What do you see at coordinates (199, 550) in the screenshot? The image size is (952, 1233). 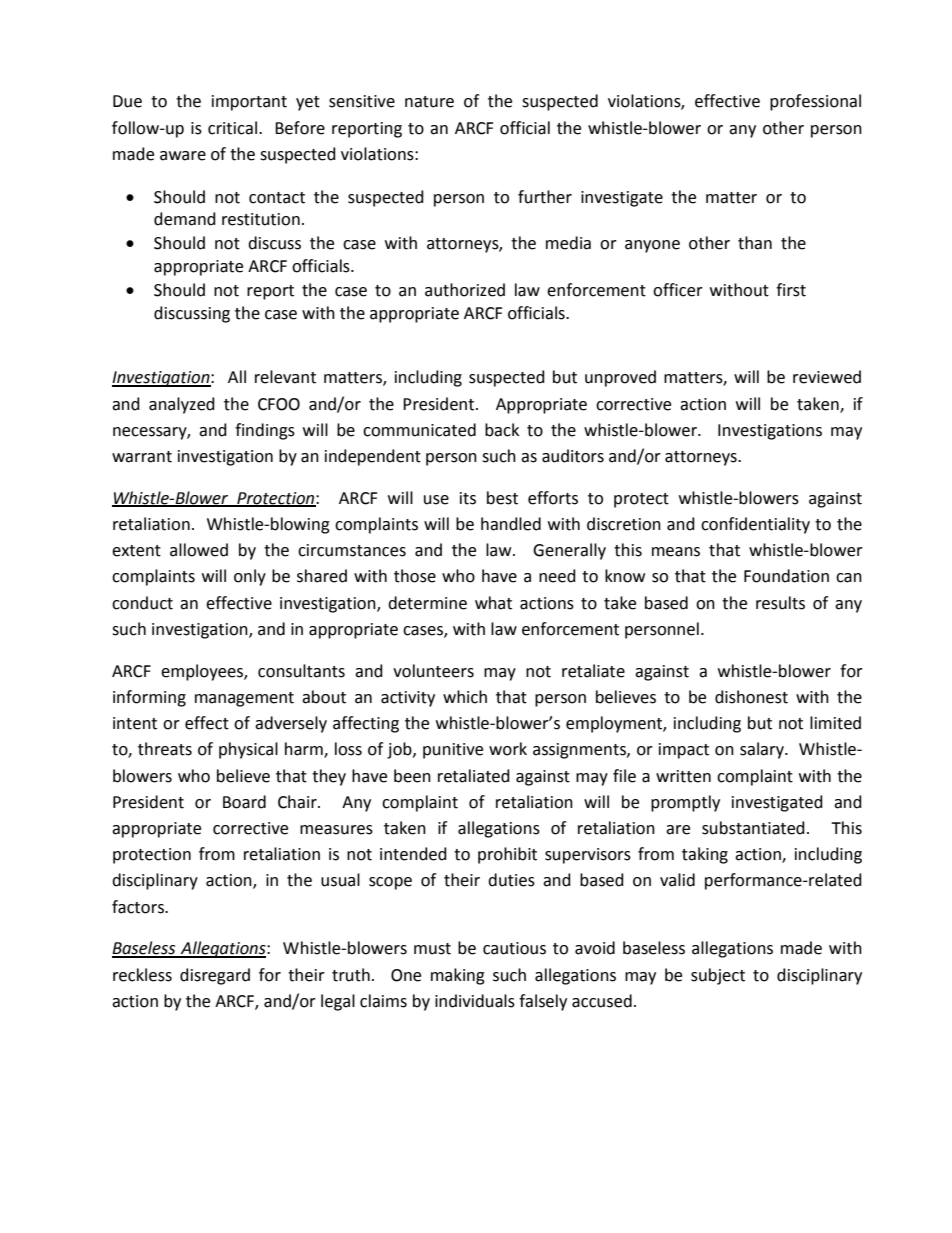 I see `allowed` at bounding box center [199, 550].
